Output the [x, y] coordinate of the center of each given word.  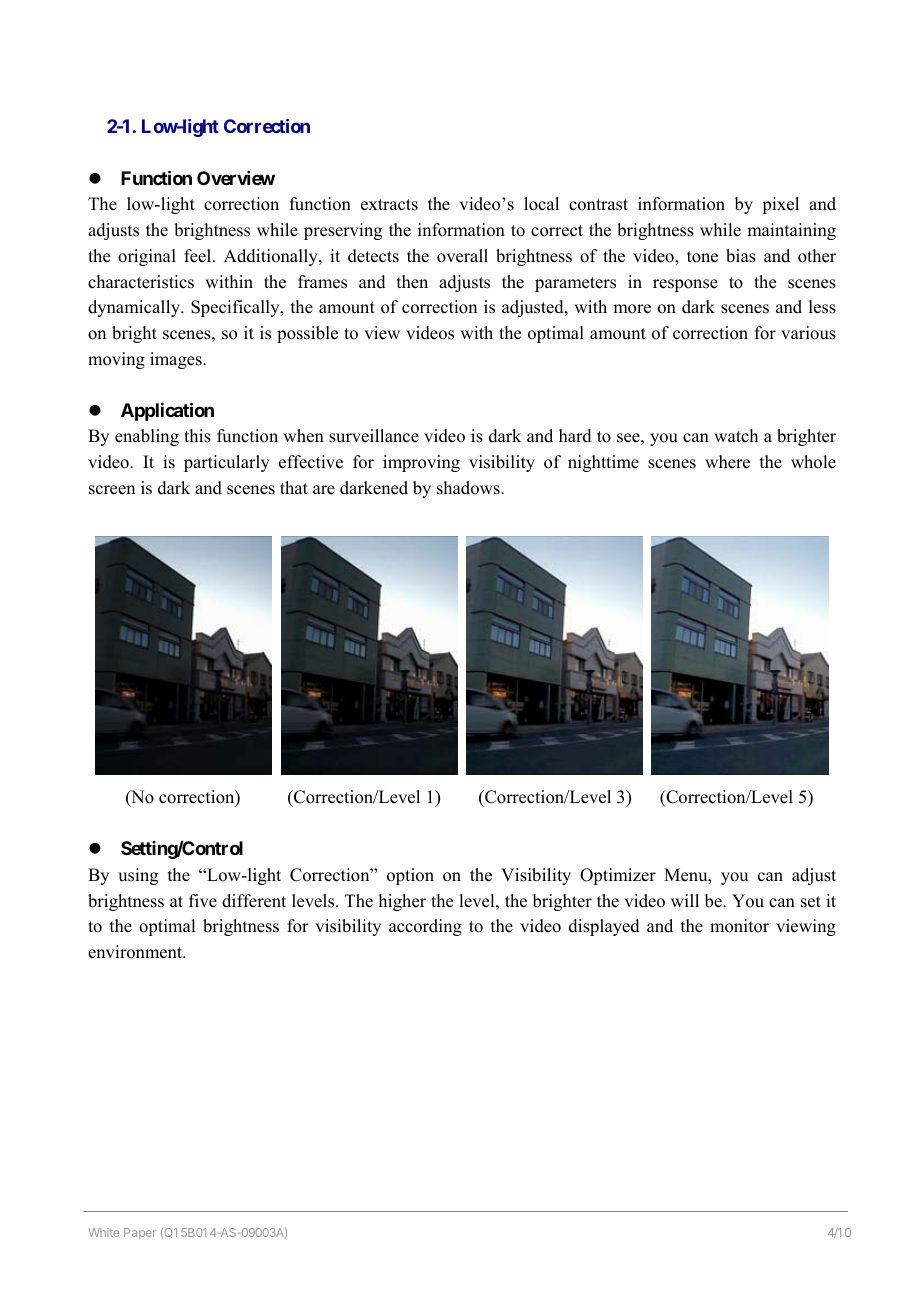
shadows [469, 488]
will [685, 900]
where [727, 462]
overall [462, 256]
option [410, 876]
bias [741, 256]
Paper [140, 1233]
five [203, 901]
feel [199, 256]
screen [112, 490]
